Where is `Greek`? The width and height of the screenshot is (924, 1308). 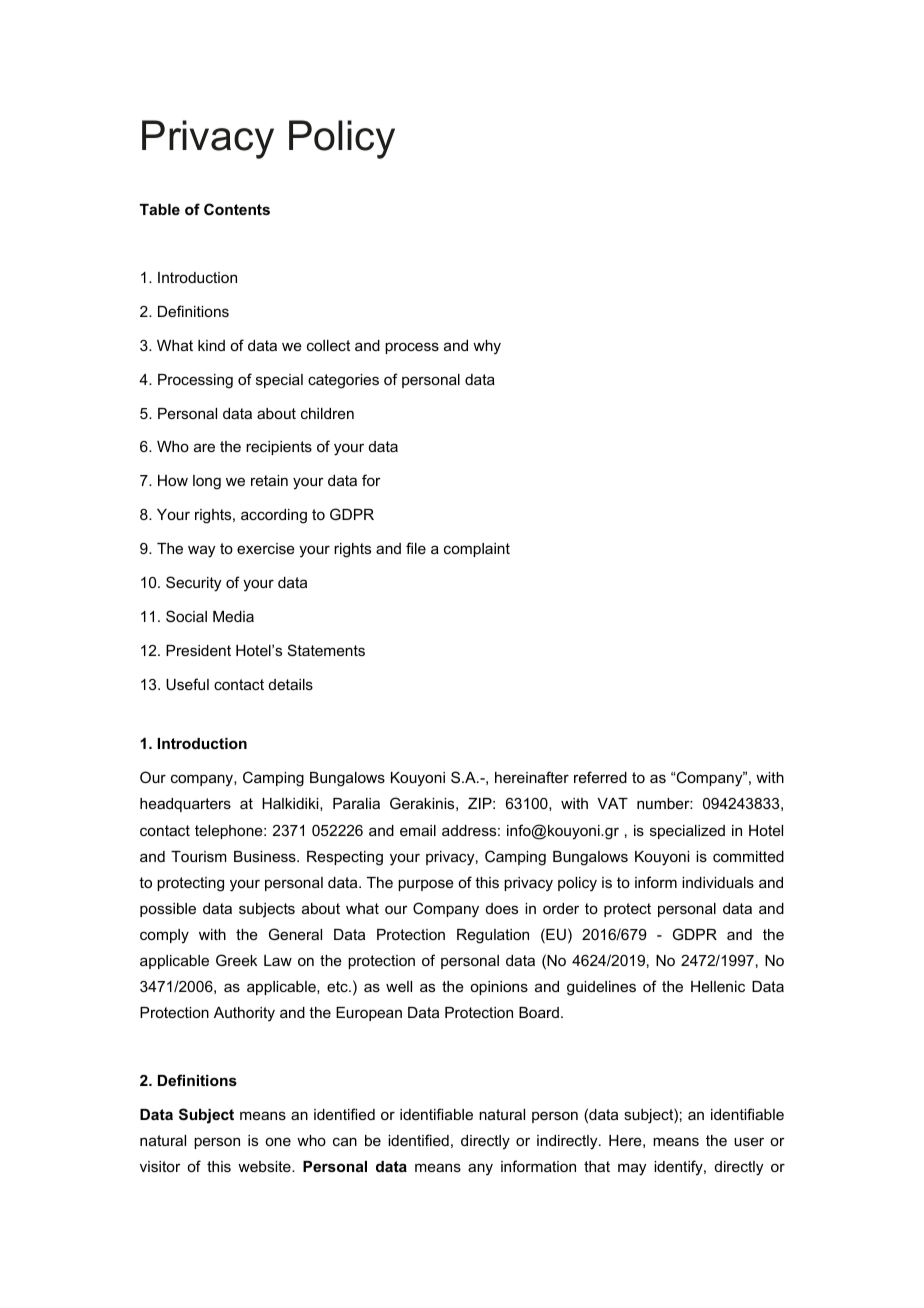
Greek is located at coordinates (236, 960).
